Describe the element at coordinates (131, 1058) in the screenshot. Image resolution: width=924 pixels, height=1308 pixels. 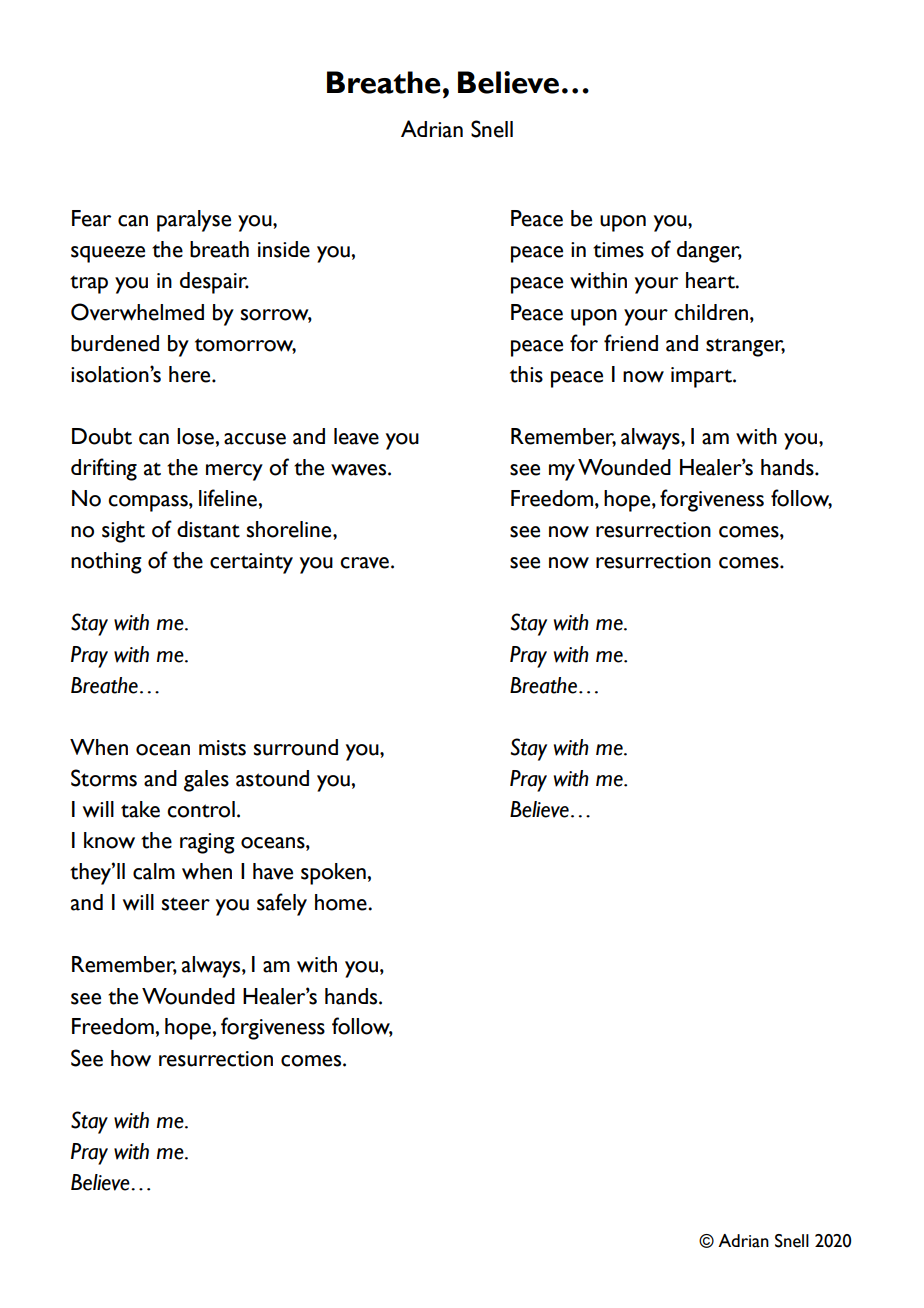
I see `how` at that location.
